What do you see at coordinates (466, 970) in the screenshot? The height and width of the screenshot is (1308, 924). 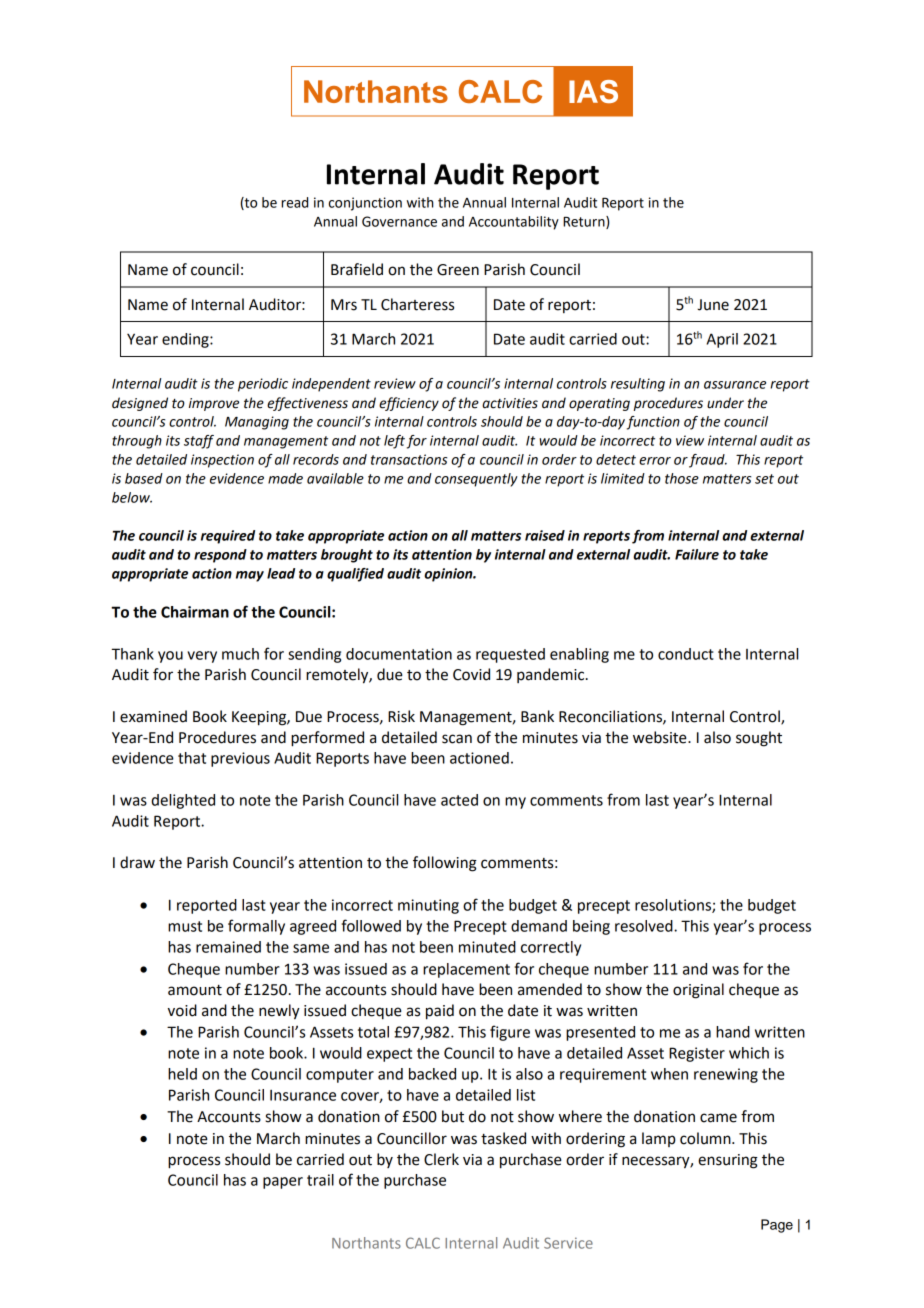 I see `replacement` at bounding box center [466, 970].
